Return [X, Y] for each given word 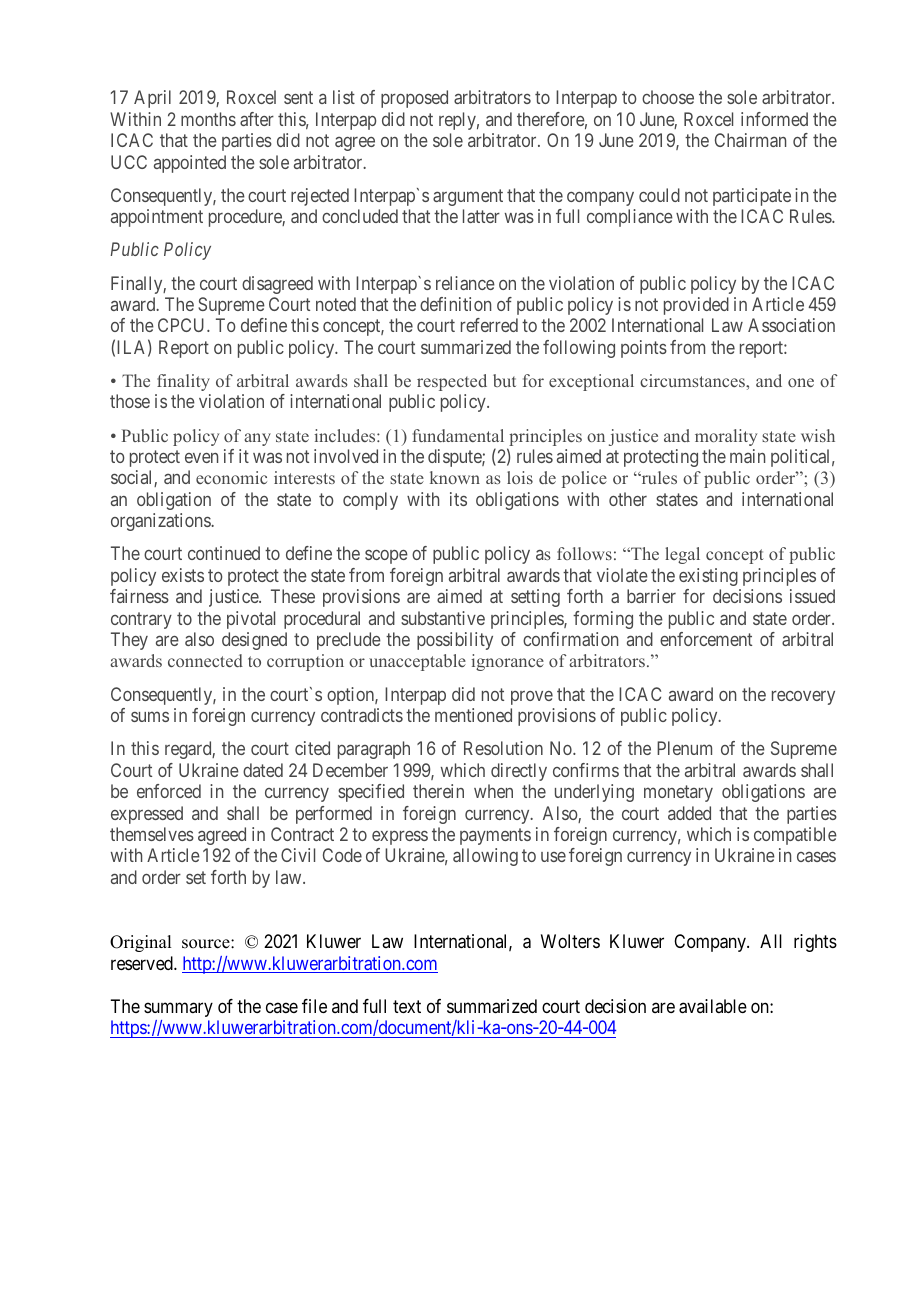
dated [263, 770]
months [208, 119]
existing [708, 577]
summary [178, 1009]
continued [224, 553]
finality [183, 382]
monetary [678, 793]
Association [791, 325]
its [458, 499]
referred [489, 325]
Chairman [750, 140]
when [493, 791]
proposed [414, 99]
